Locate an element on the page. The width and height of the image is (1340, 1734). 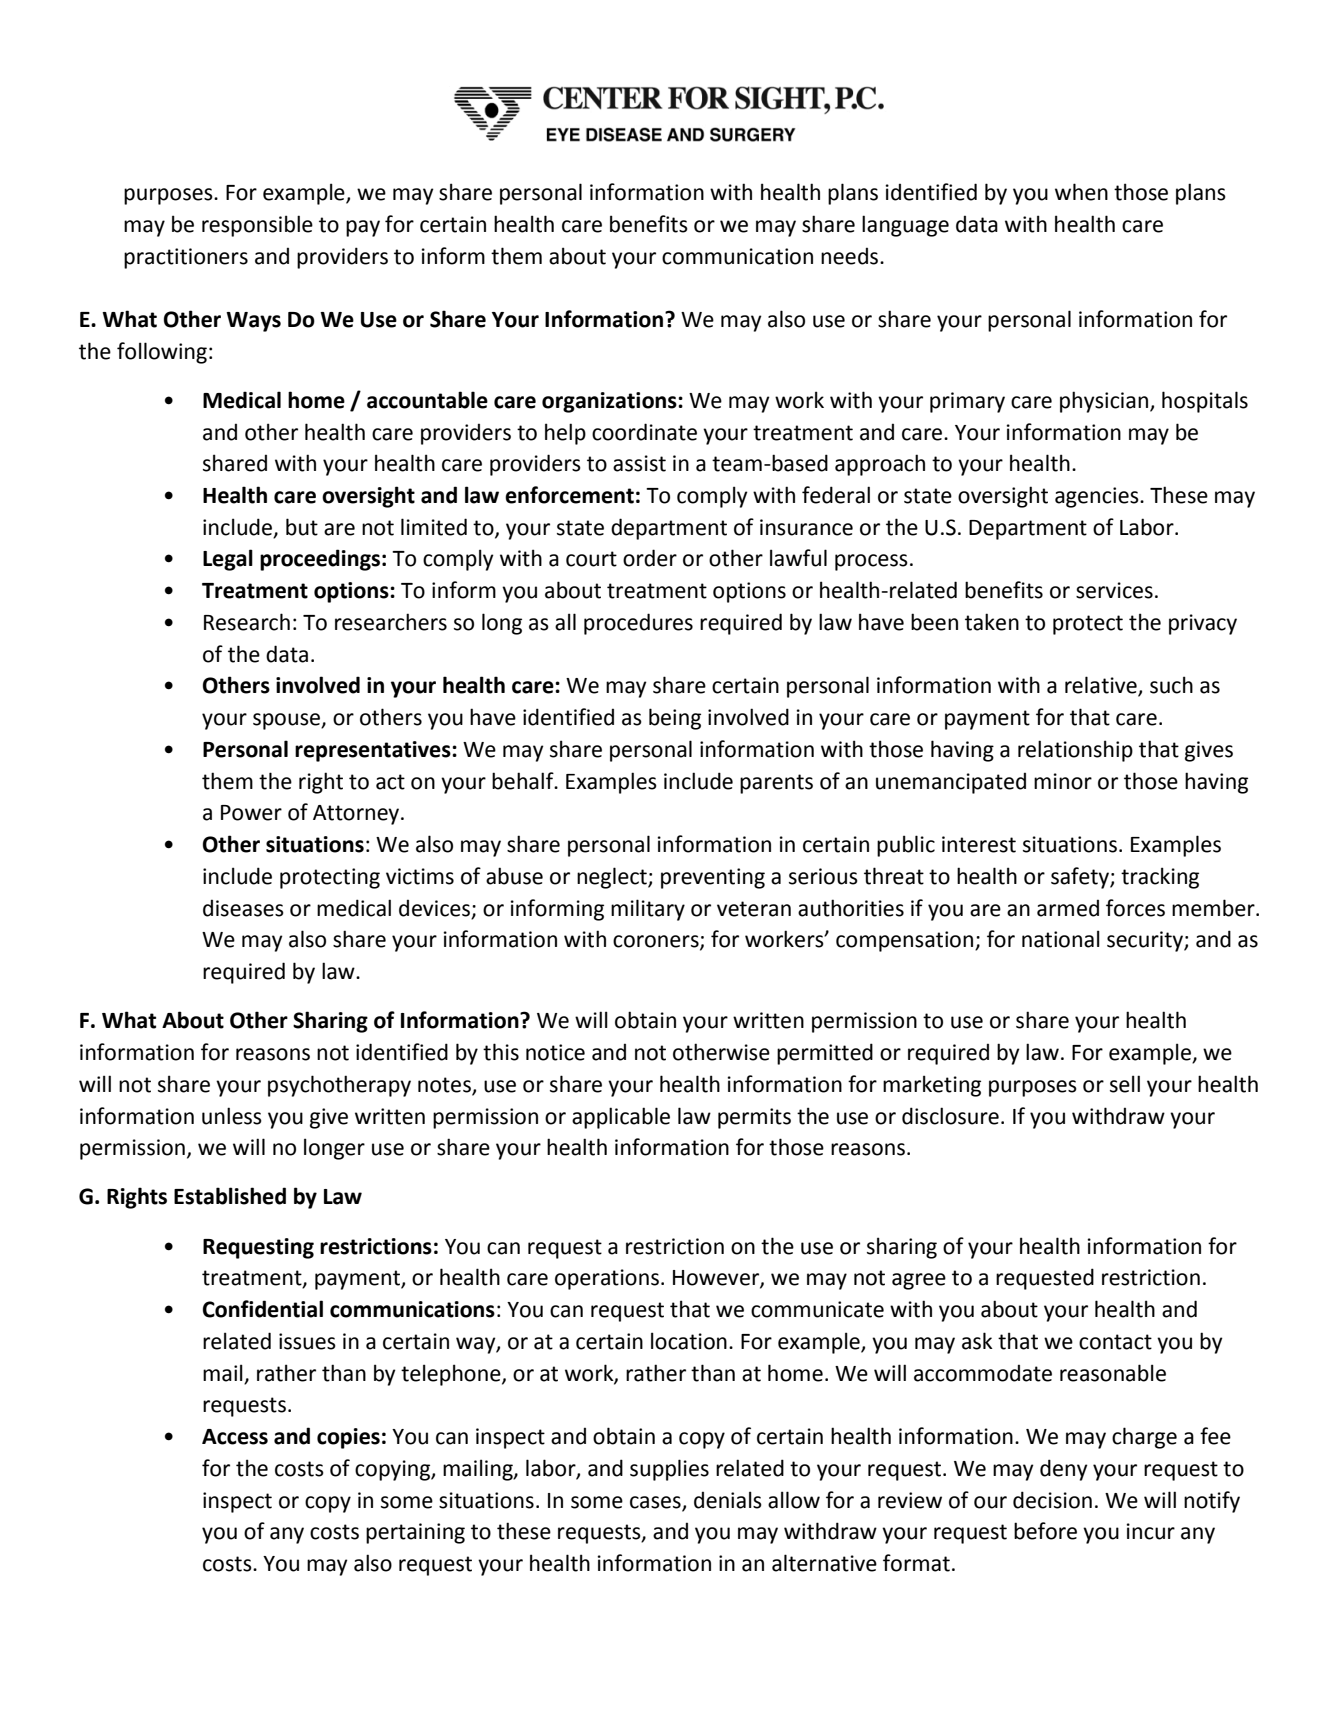
Established is located at coordinates (230, 1196).
